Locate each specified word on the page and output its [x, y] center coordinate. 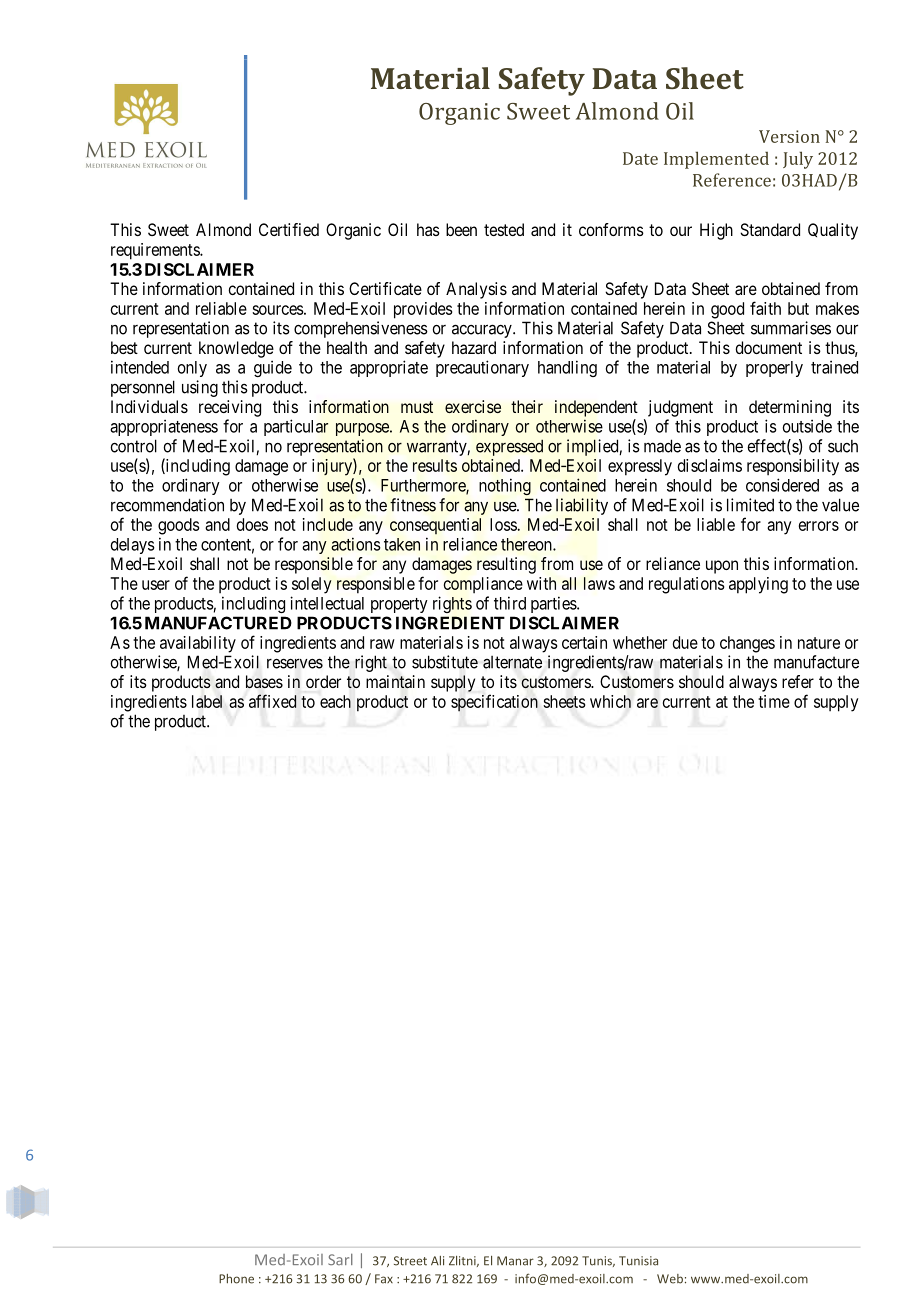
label [207, 701]
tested [504, 229]
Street [410, 1261]
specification [494, 703]
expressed [509, 447]
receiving [230, 408]
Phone [236, 1279]
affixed [273, 701]
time [774, 701]
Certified [289, 229]
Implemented [716, 160]
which [610, 701]
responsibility [793, 467]
